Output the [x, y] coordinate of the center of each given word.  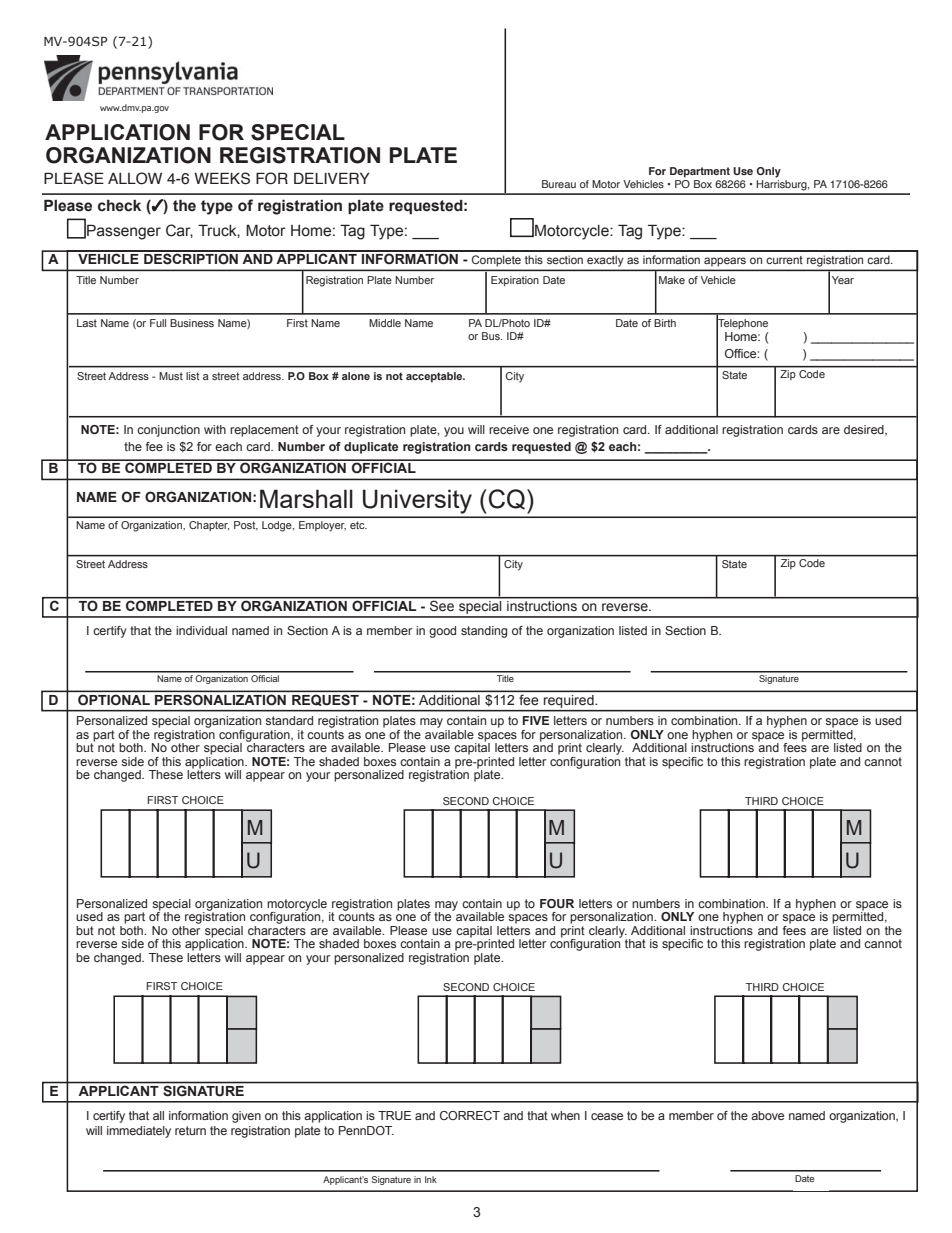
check [119, 206]
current [784, 260]
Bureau [559, 184]
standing [484, 632]
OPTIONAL [114, 700]
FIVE [536, 720]
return [190, 1130]
